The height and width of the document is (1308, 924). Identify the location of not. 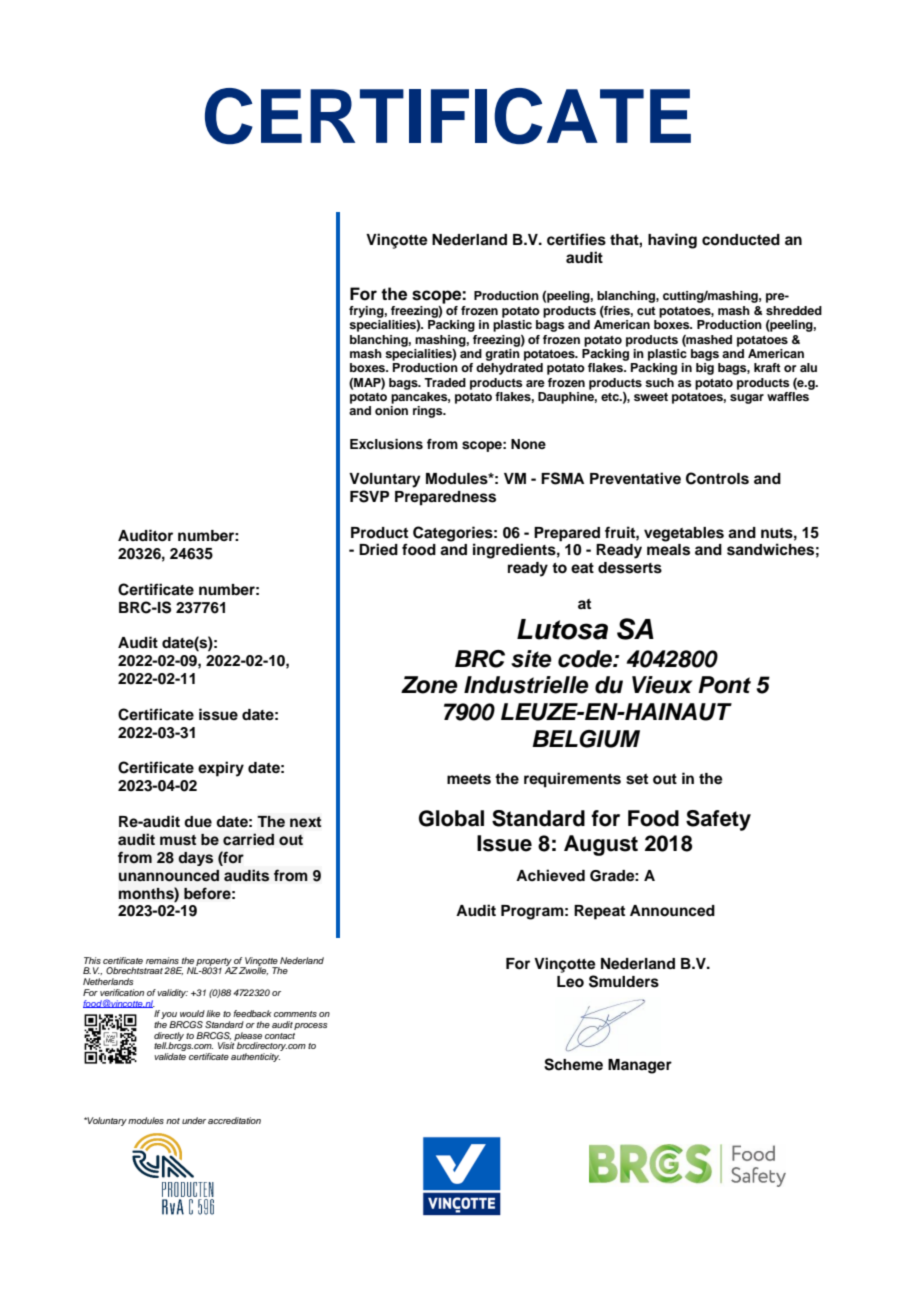
(173, 1121).
